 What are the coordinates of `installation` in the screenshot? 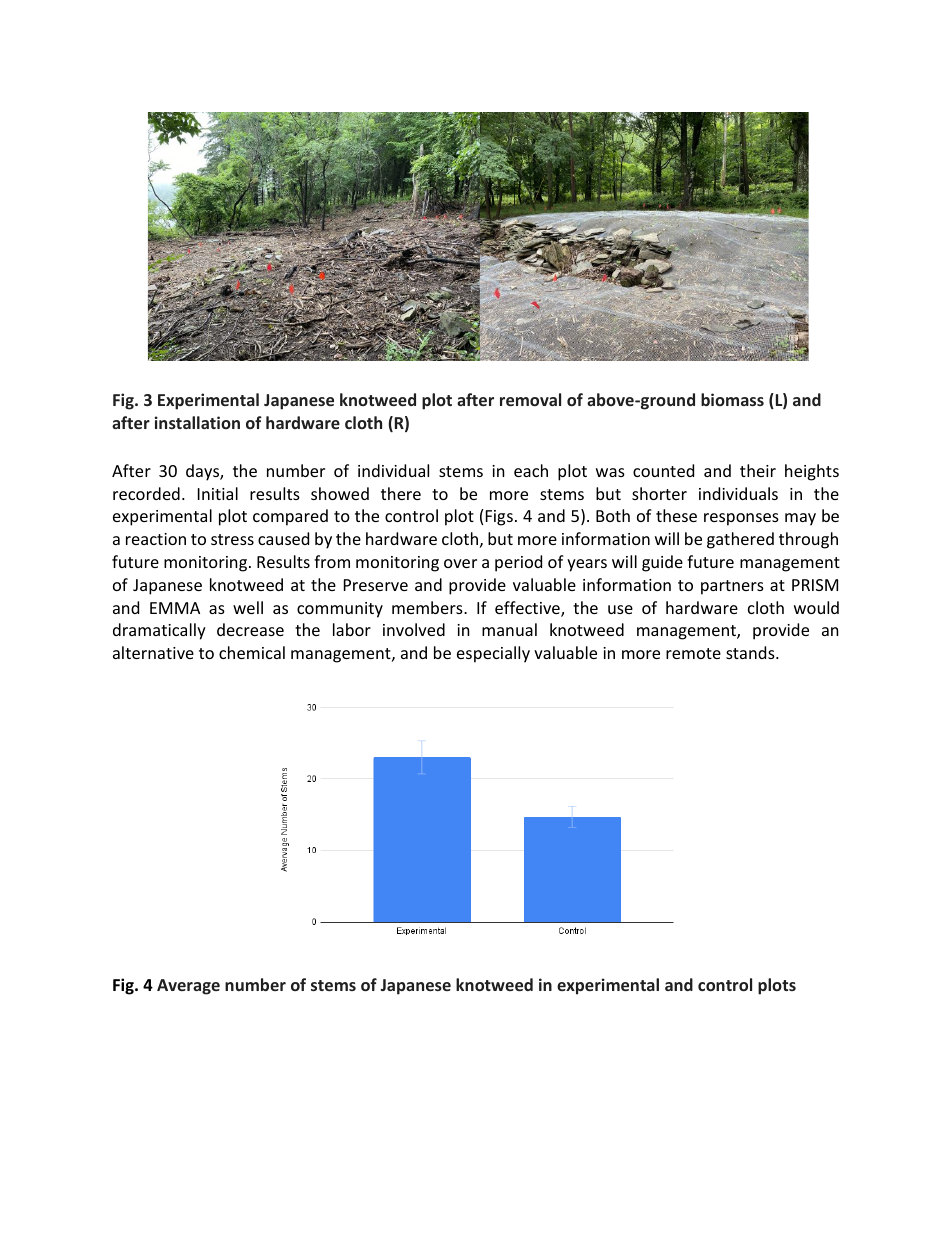 It's located at (197, 422).
